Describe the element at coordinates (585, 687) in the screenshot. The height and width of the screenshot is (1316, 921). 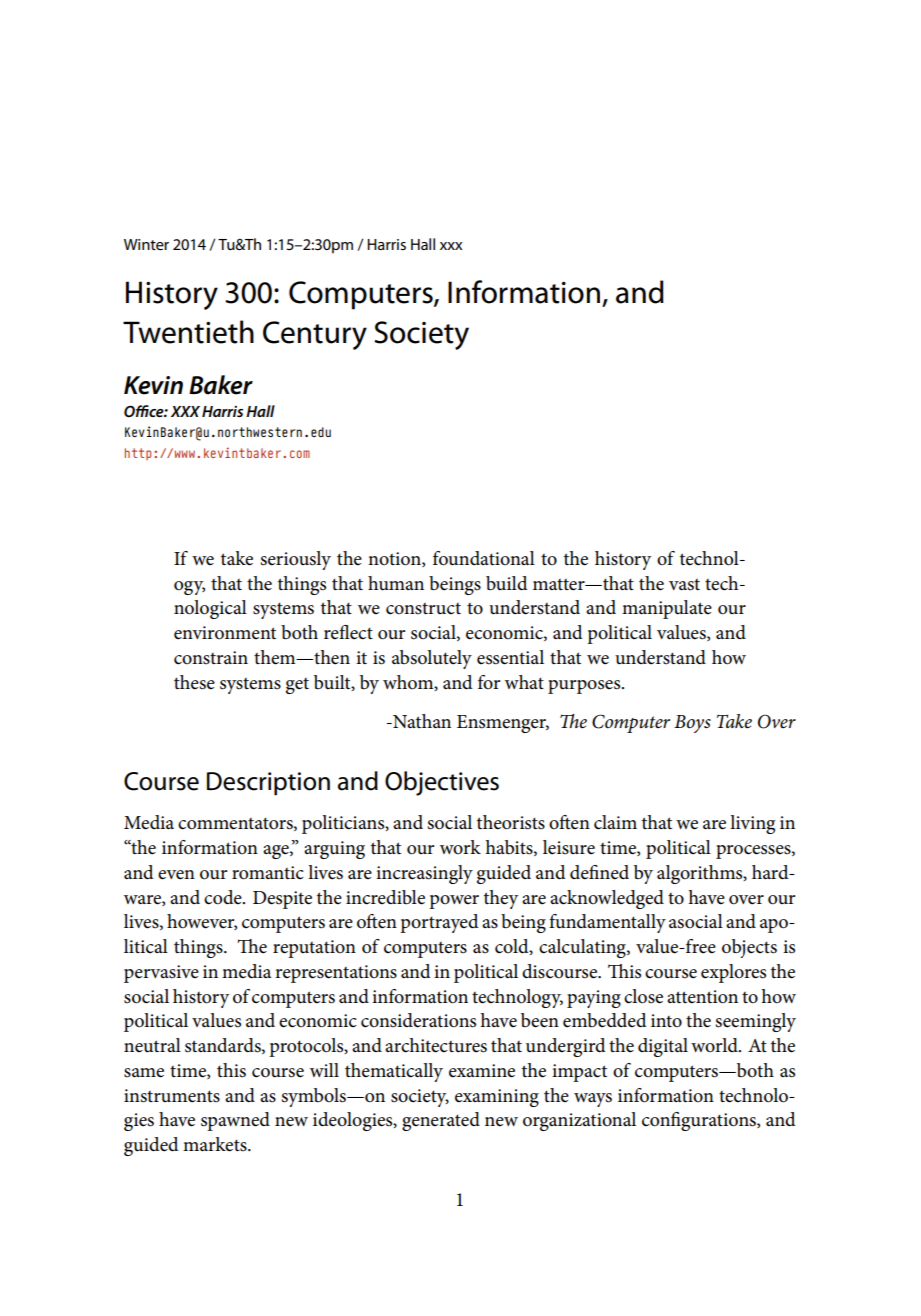
I see `purposes` at that location.
